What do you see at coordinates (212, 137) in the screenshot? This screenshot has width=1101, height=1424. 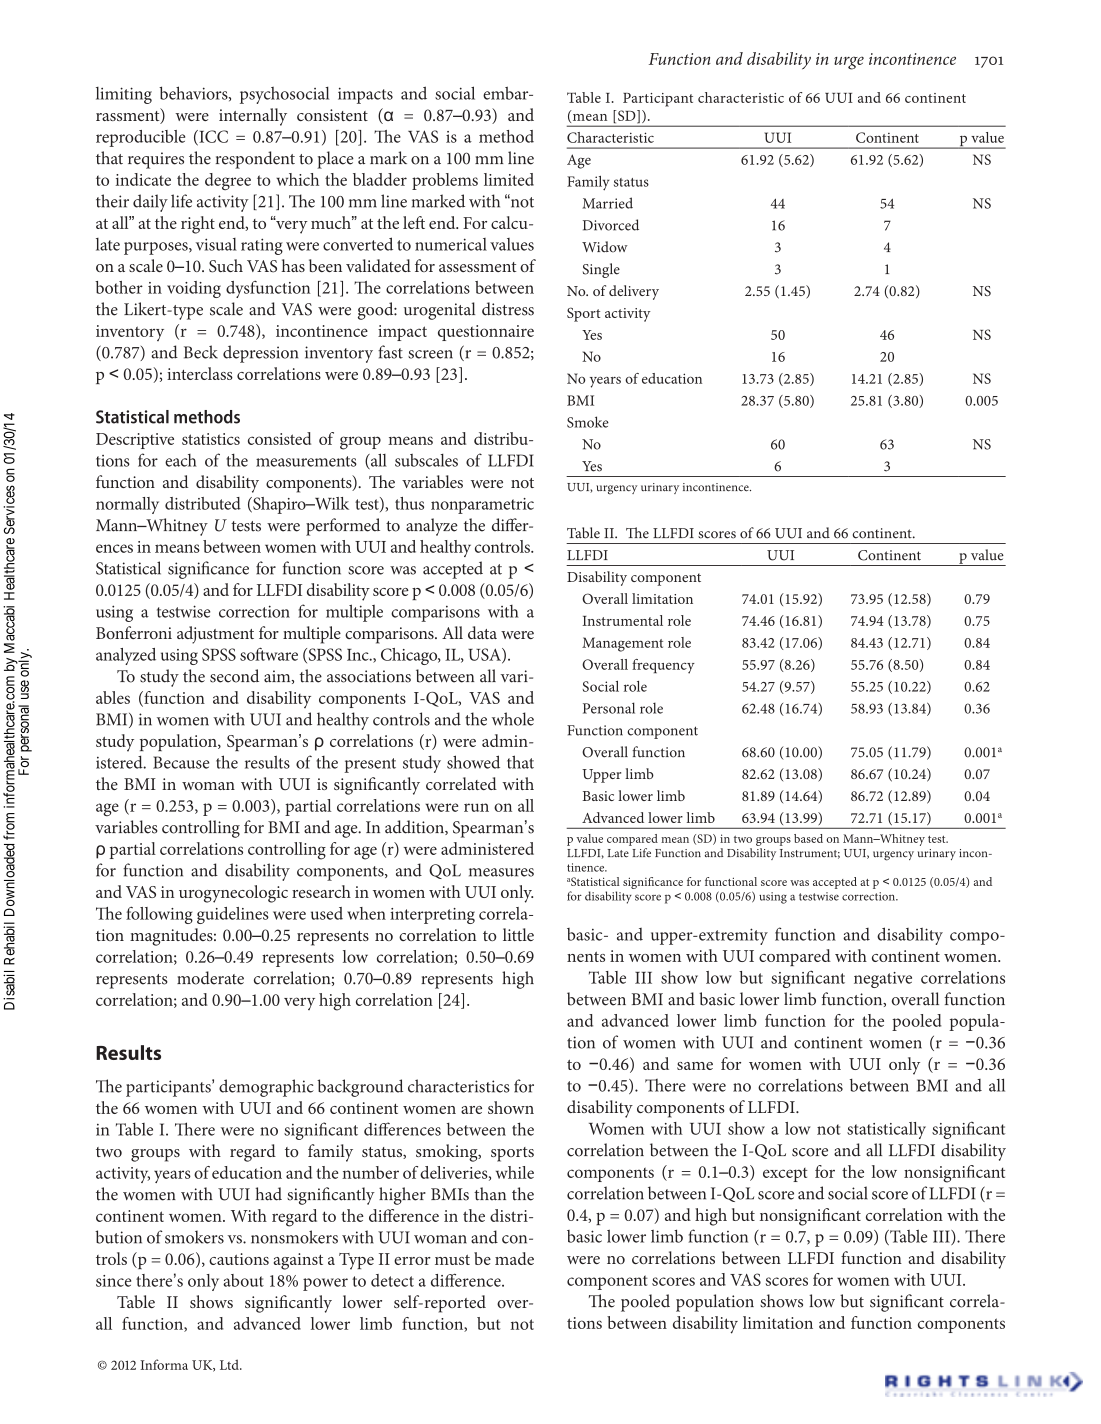 I see `ICC` at bounding box center [212, 137].
